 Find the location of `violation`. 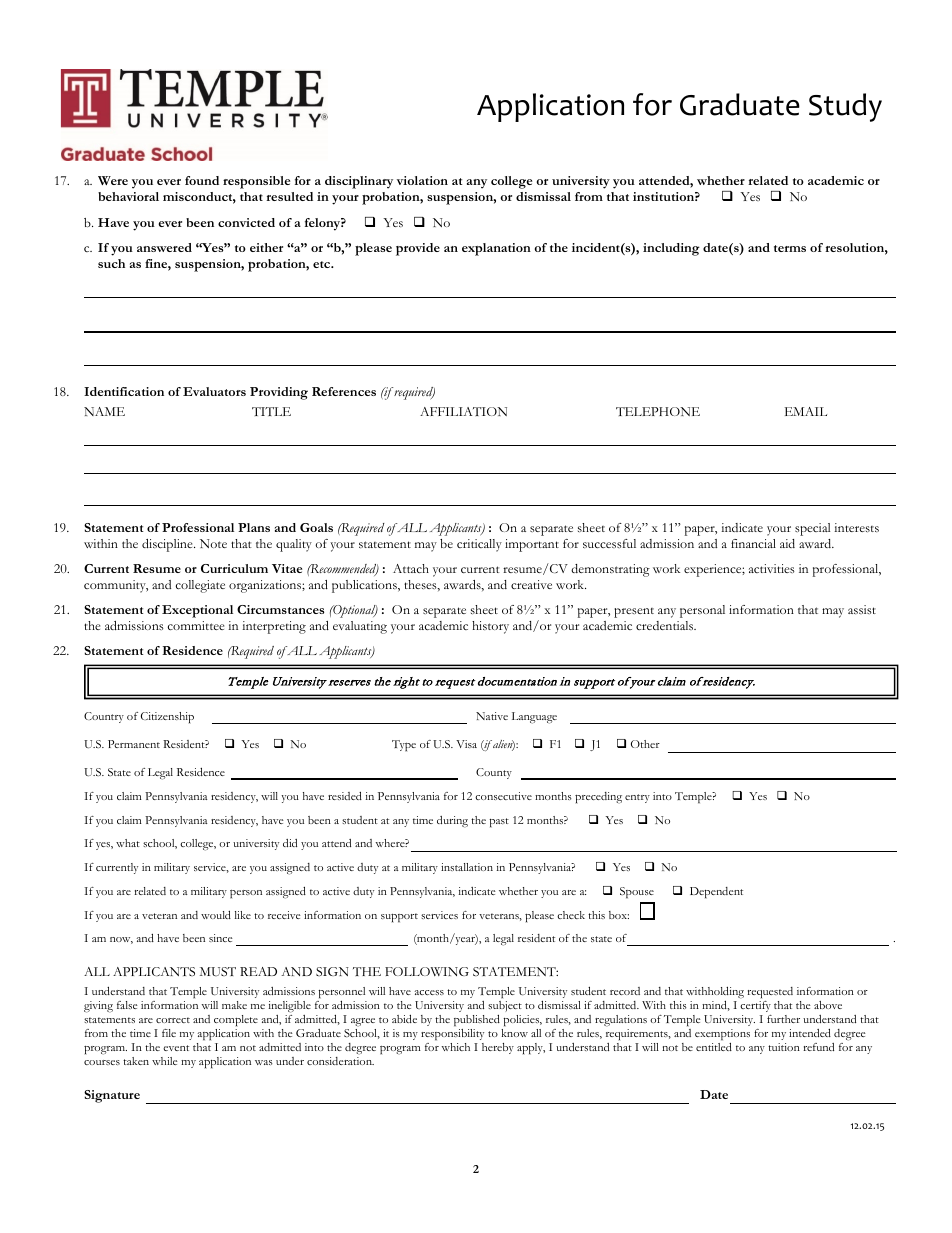

violation is located at coordinates (422, 180).
